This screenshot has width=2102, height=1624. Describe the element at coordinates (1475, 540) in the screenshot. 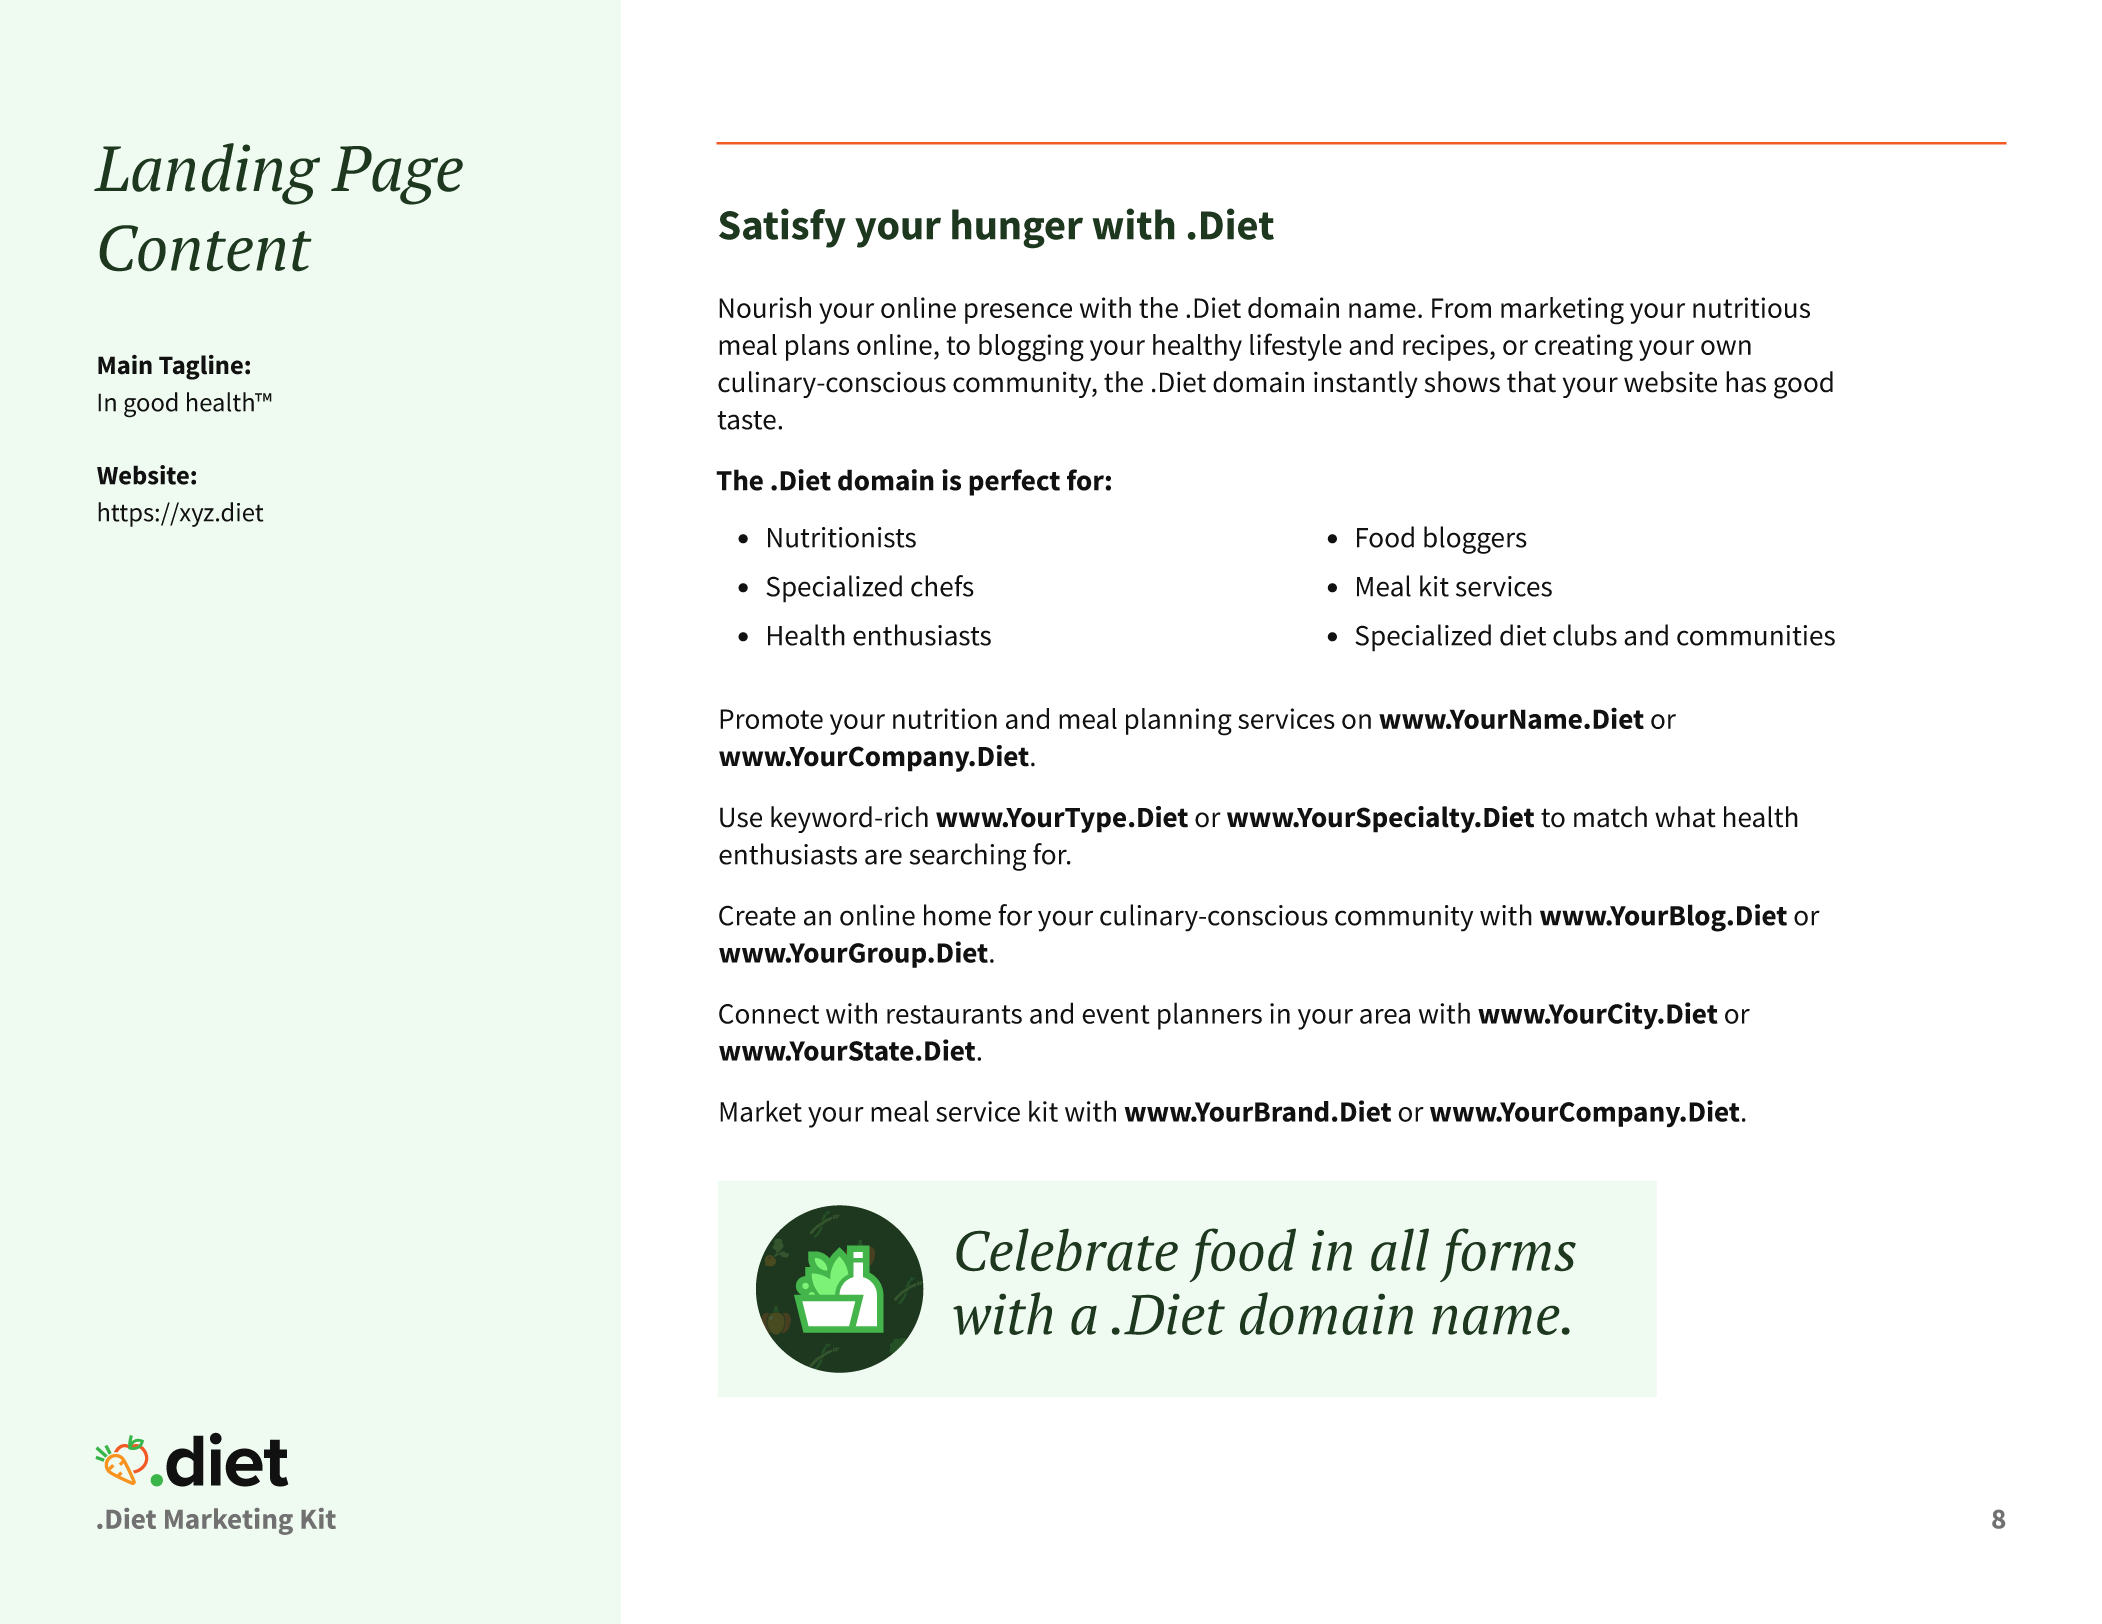

I see `bloggers` at that location.
